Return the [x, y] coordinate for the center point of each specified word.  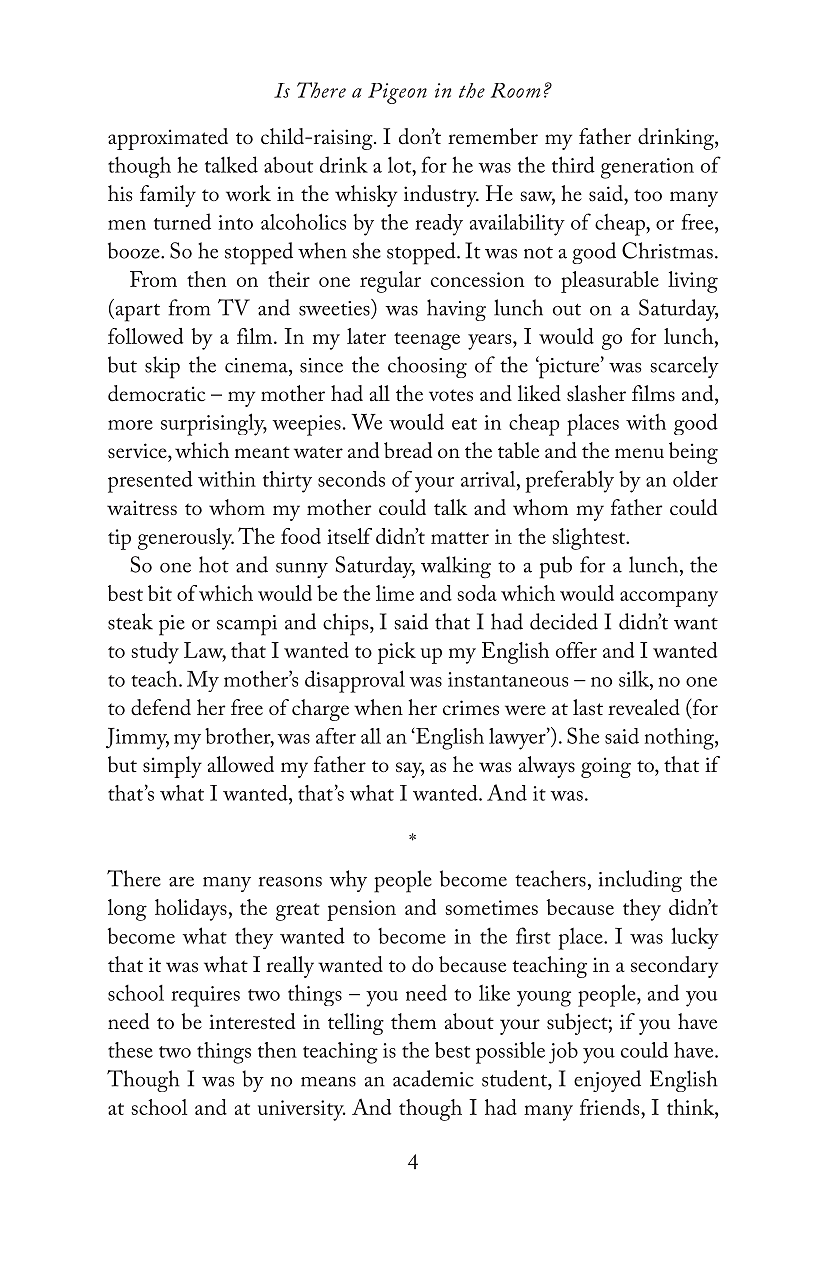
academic [433, 1078]
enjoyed [607, 1081]
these [130, 1050]
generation [647, 168]
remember [493, 136]
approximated [168, 139]
